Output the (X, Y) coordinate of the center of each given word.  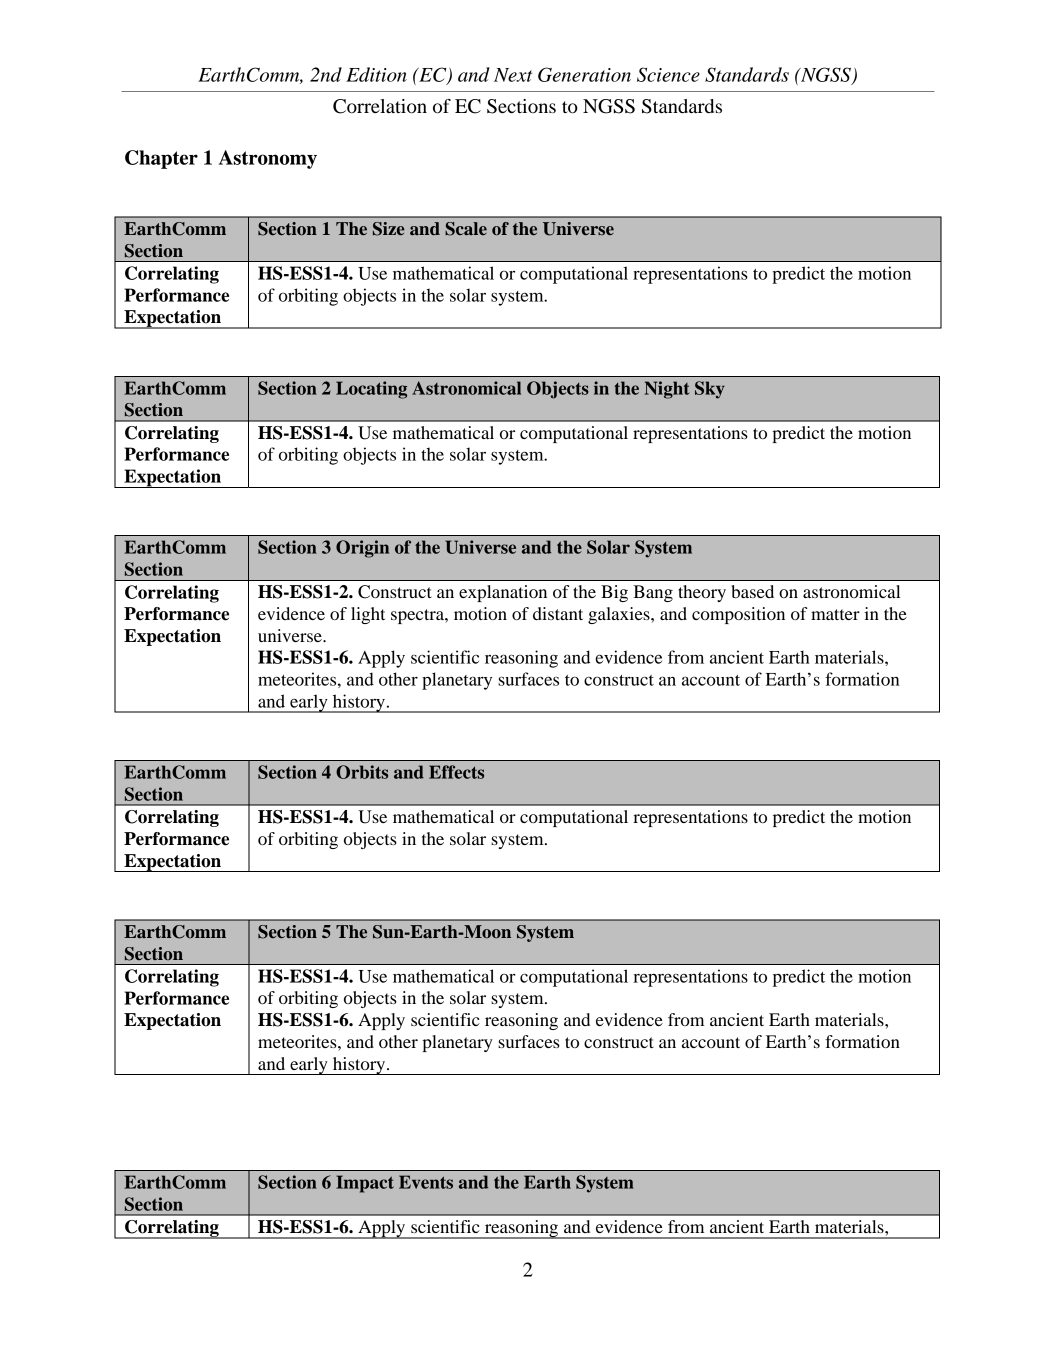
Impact (365, 1184)
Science (668, 74)
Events (426, 1182)
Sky (710, 390)
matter (835, 614)
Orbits (362, 772)
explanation (503, 593)
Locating (371, 390)
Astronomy (268, 159)
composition (738, 615)
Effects (456, 772)
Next (513, 75)
